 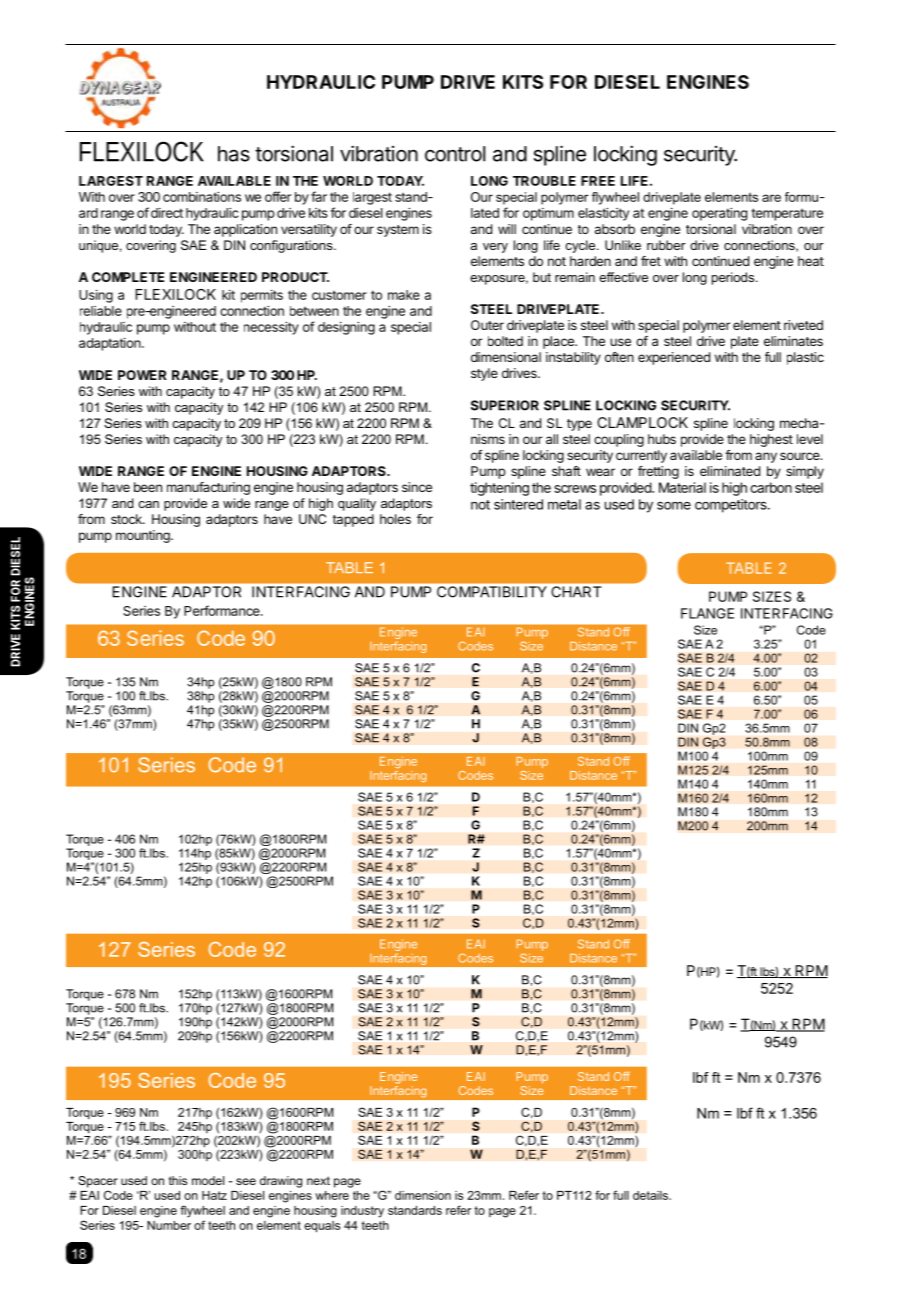 I want to click on FLANGE, so click(x=707, y=613).
